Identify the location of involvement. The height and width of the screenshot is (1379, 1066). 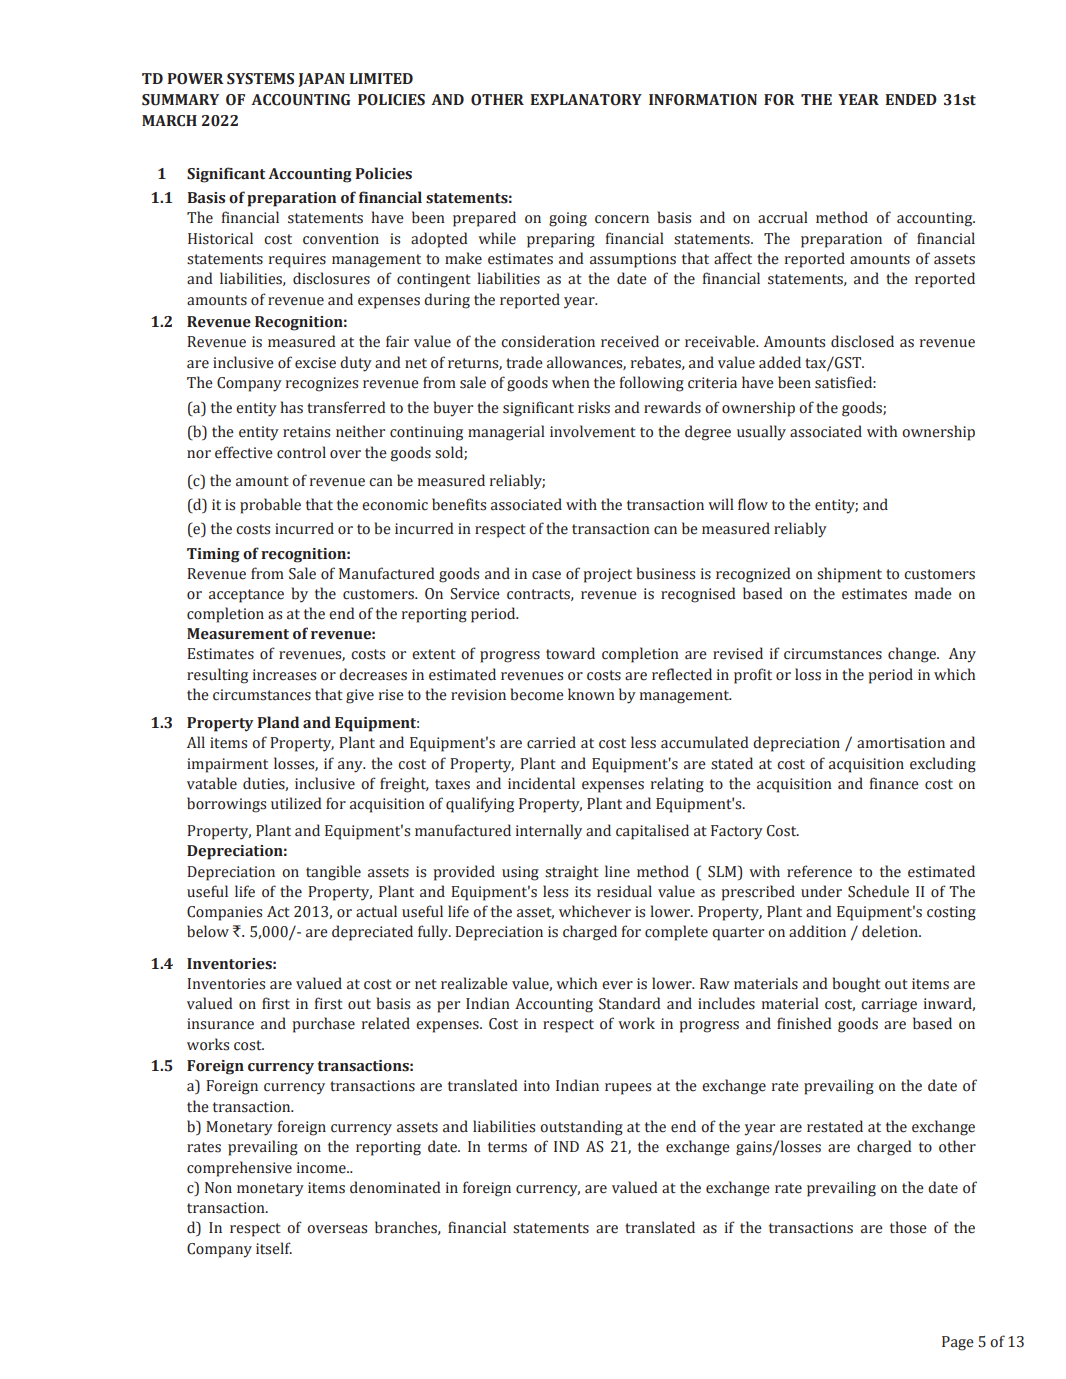
(593, 431).
